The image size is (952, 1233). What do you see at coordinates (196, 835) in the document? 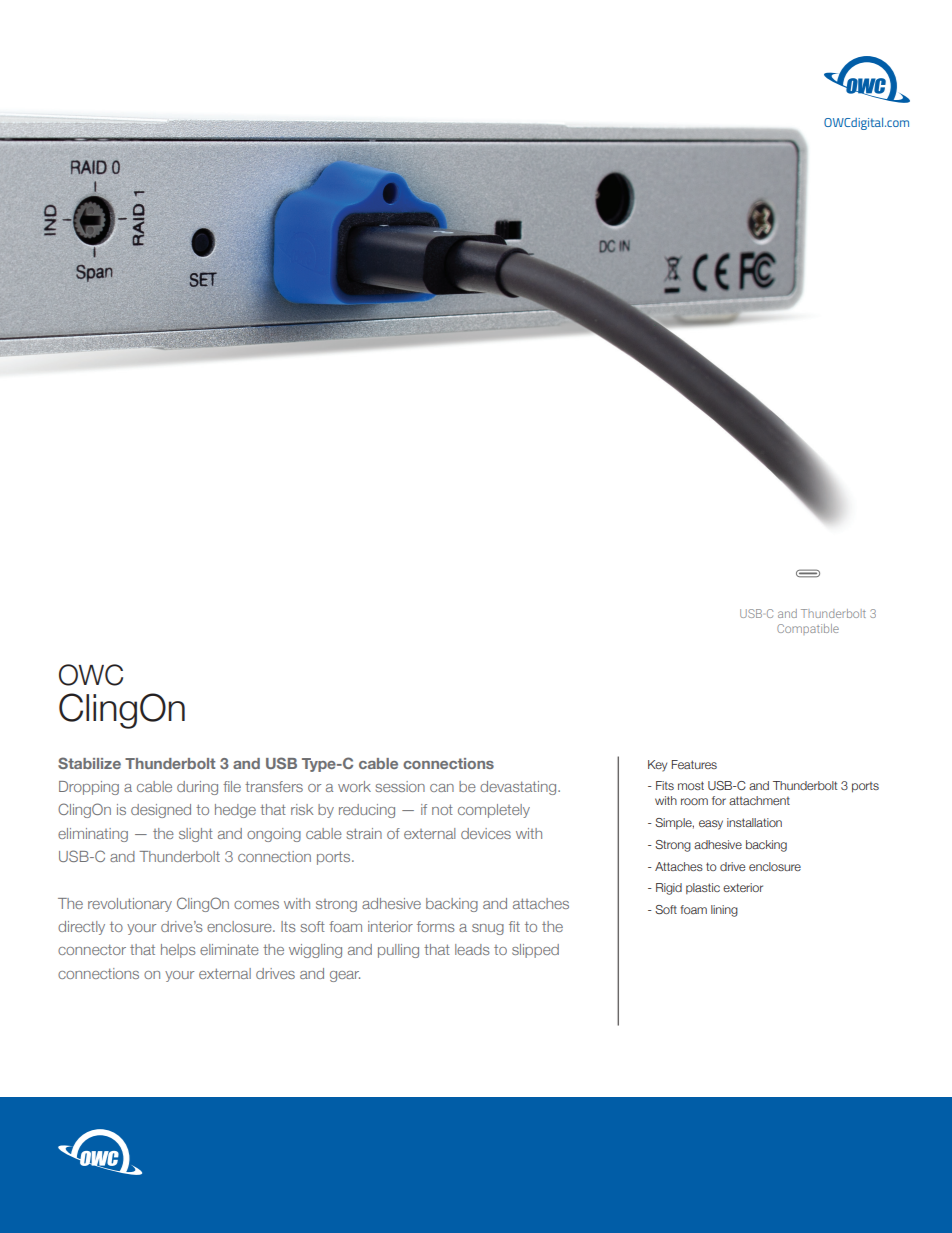
I see `slight` at bounding box center [196, 835].
